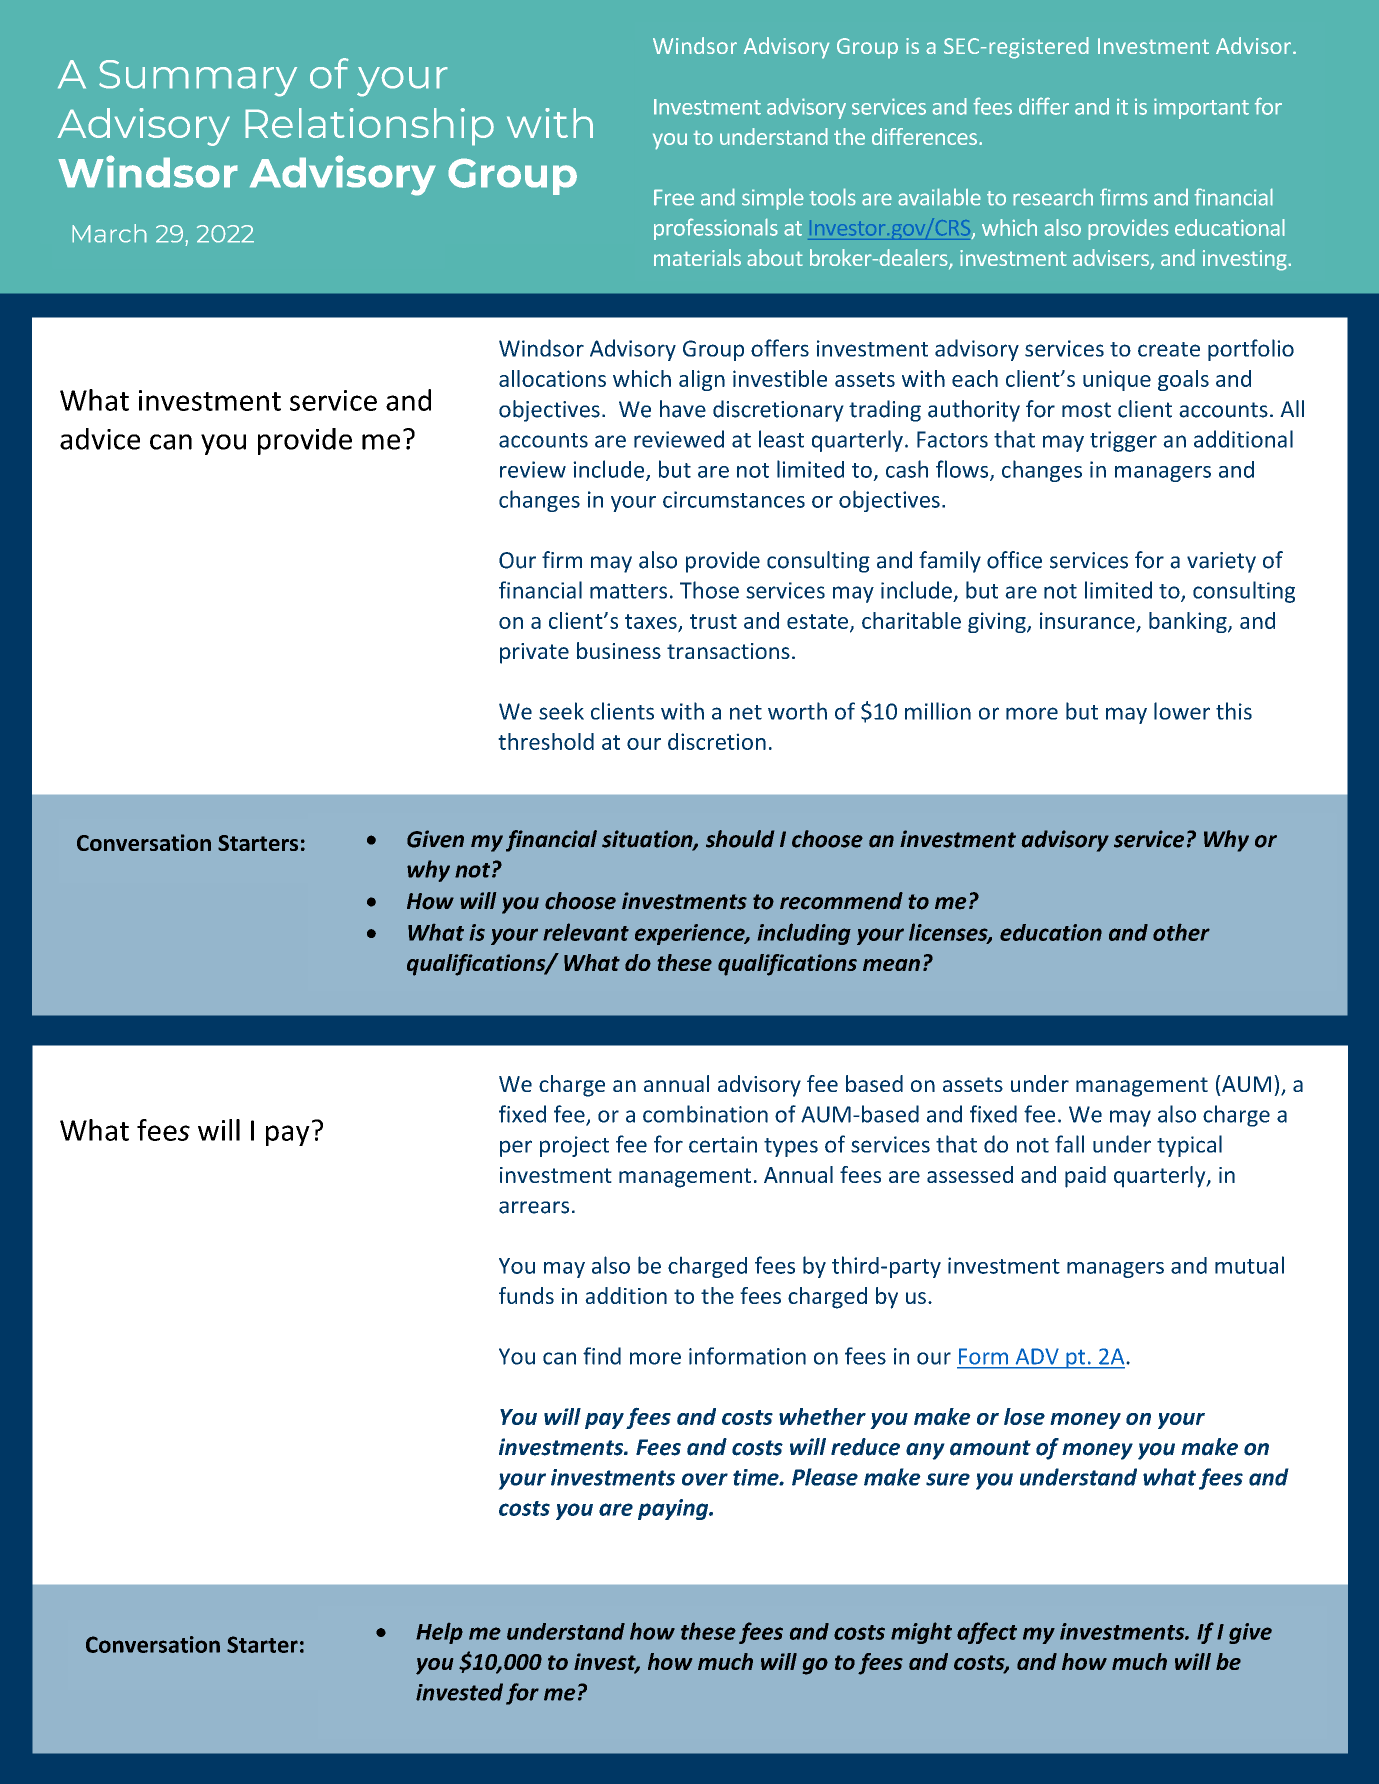 The width and height of the image is (1379, 1784). I want to click on combination, so click(705, 1114).
